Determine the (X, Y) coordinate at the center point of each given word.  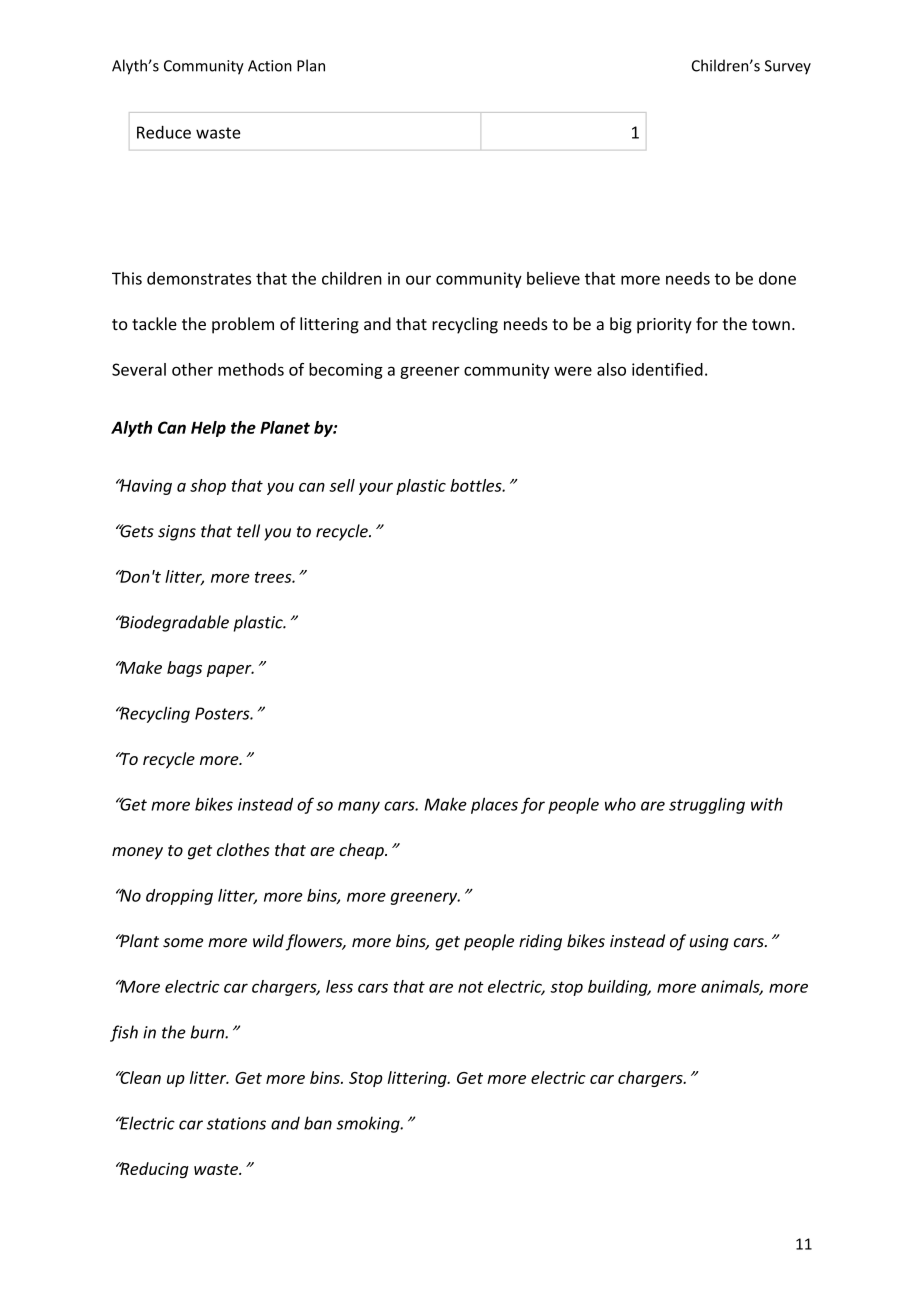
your (376, 488)
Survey (788, 67)
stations (236, 1123)
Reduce (164, 132)
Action (270, 66)
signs (177, 533)
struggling (707, 805)
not (471, 987)
